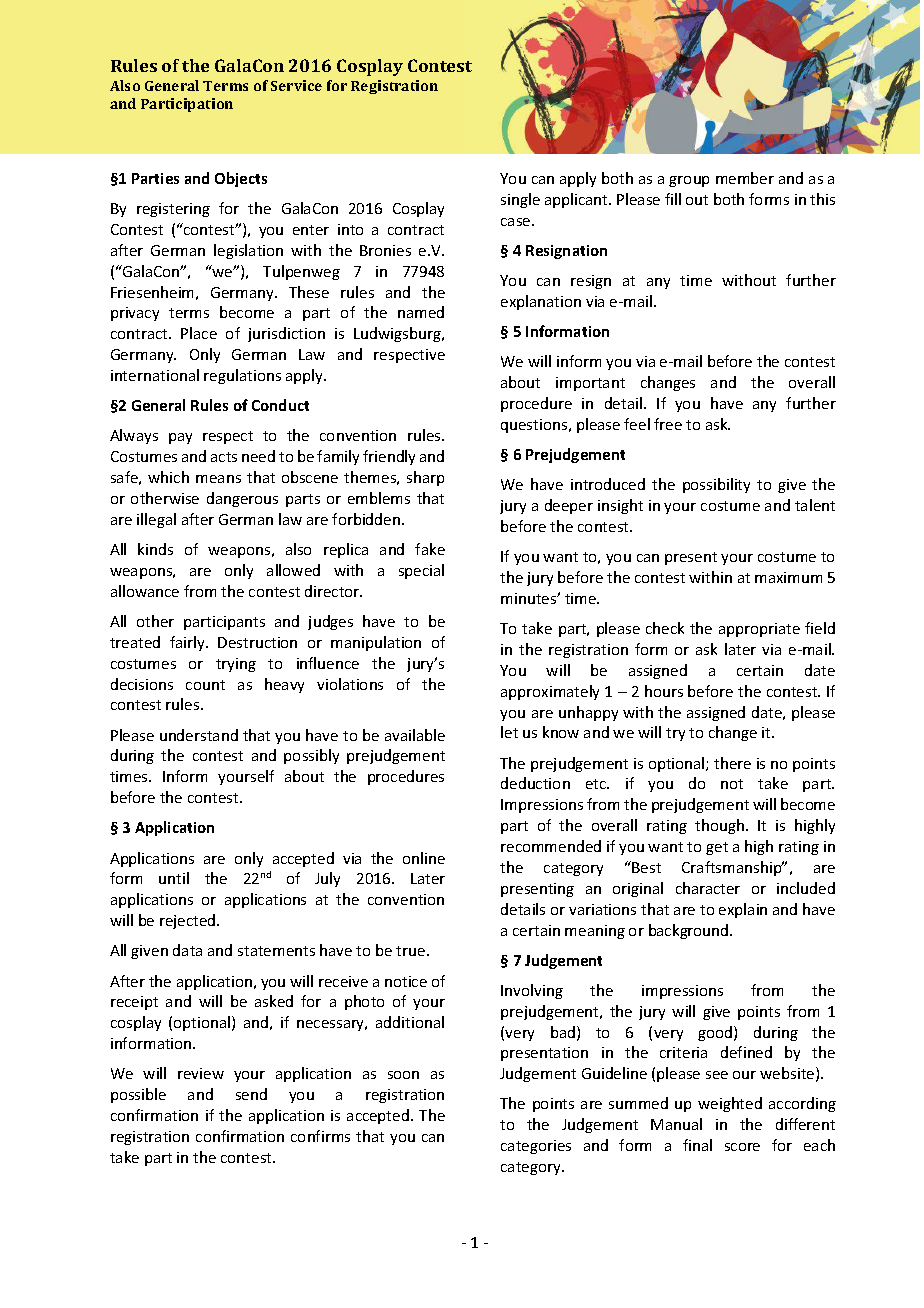 Image resolution: width=924 pixels, height=1308 pixels. I want to click on there, so click(732, 763).
